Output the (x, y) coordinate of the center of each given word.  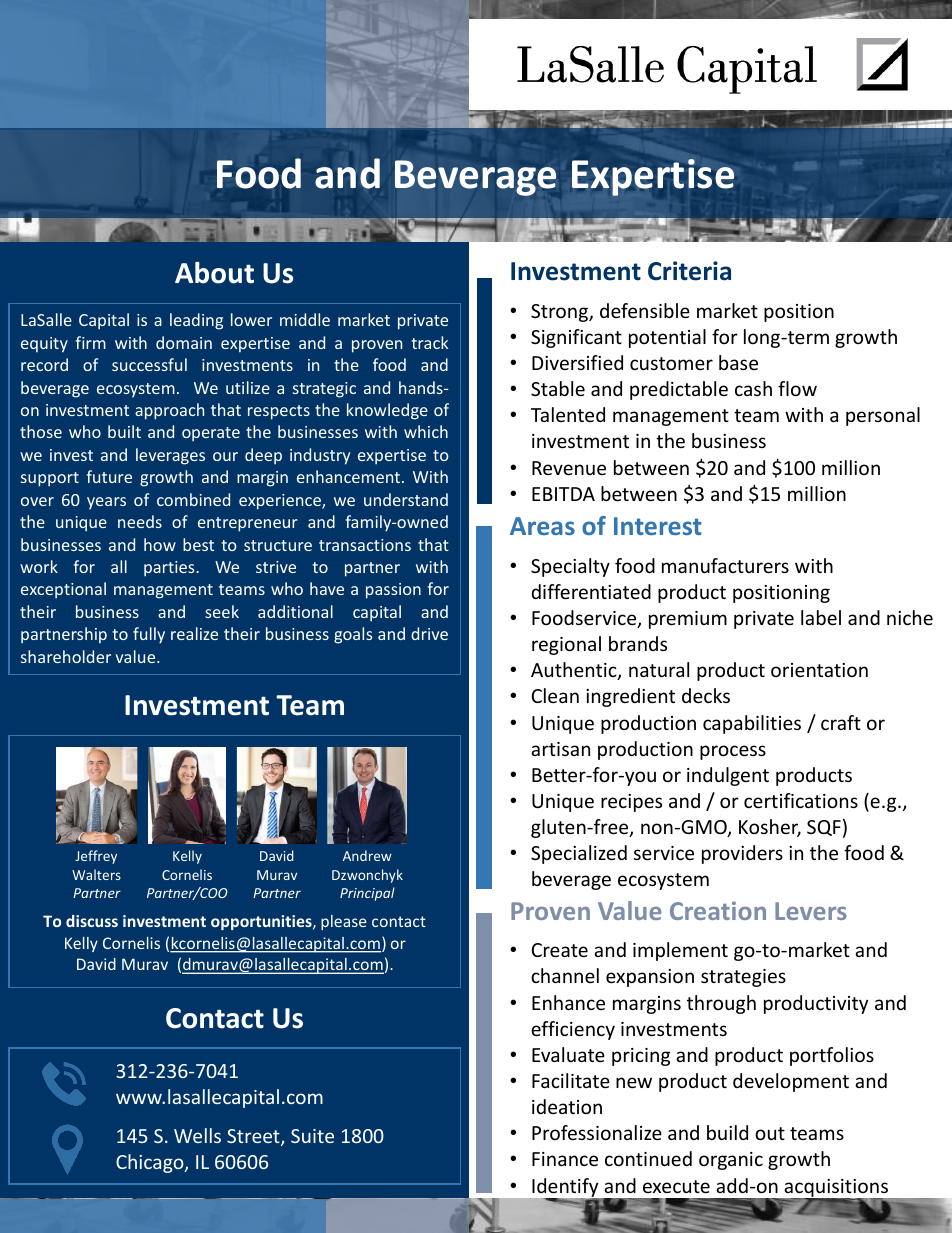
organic (731, 1161)
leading (196, 321)
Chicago (151, 1163)
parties (170, 569)
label (821, 617)
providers (742, 854)
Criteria (689, 271)
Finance (565, 1159)
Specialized (579, 854)
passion (393, 591)
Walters (96, 874)
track (429, 342)
